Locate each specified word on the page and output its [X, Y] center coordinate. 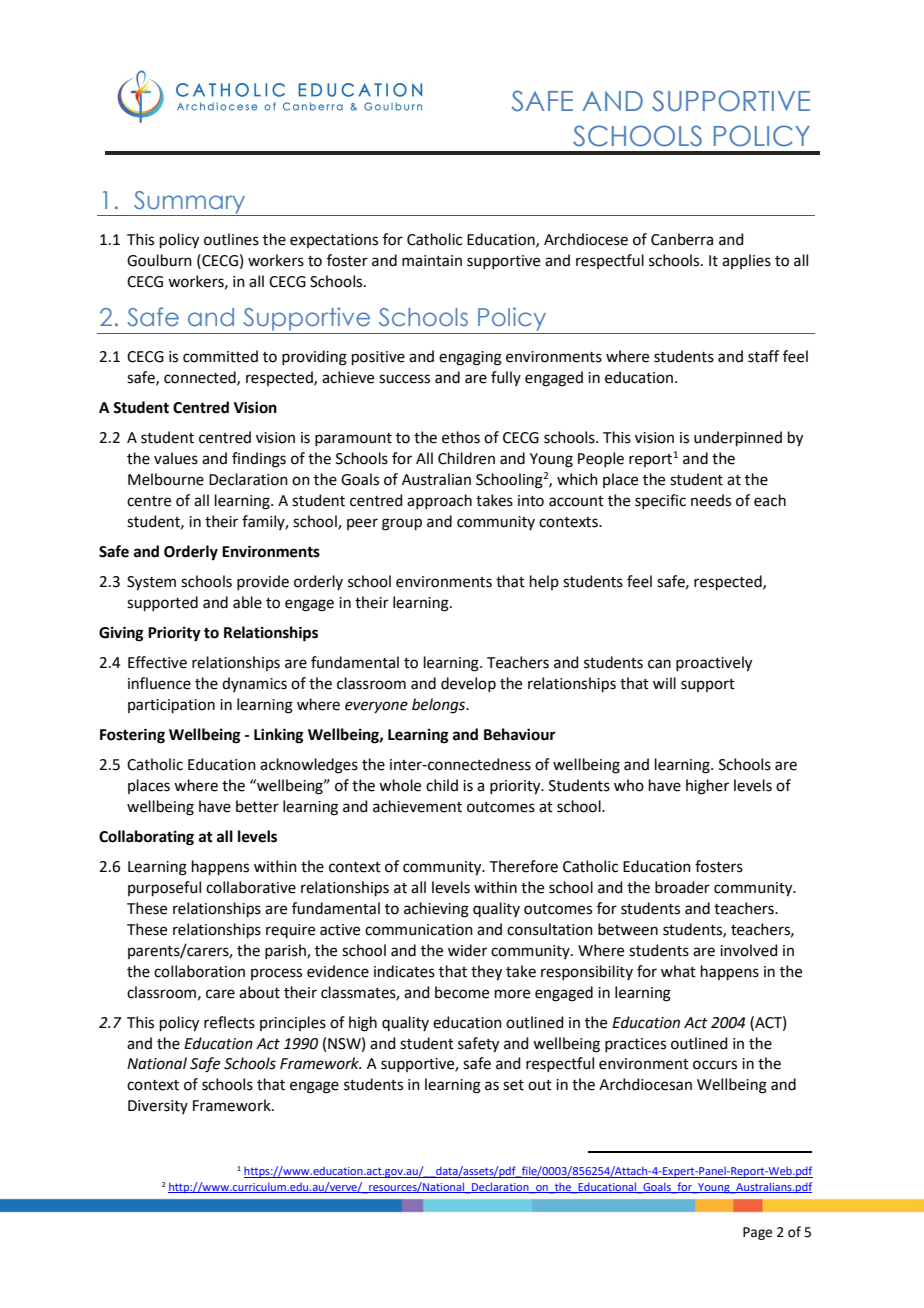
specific [660, 501]
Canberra [682, 239]
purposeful [164, 888]
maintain [432, 261]
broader [682, 887]
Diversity [158, 1107]
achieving [436, 910]
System [151, 583]
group [402, 524]
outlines [231, 239]
